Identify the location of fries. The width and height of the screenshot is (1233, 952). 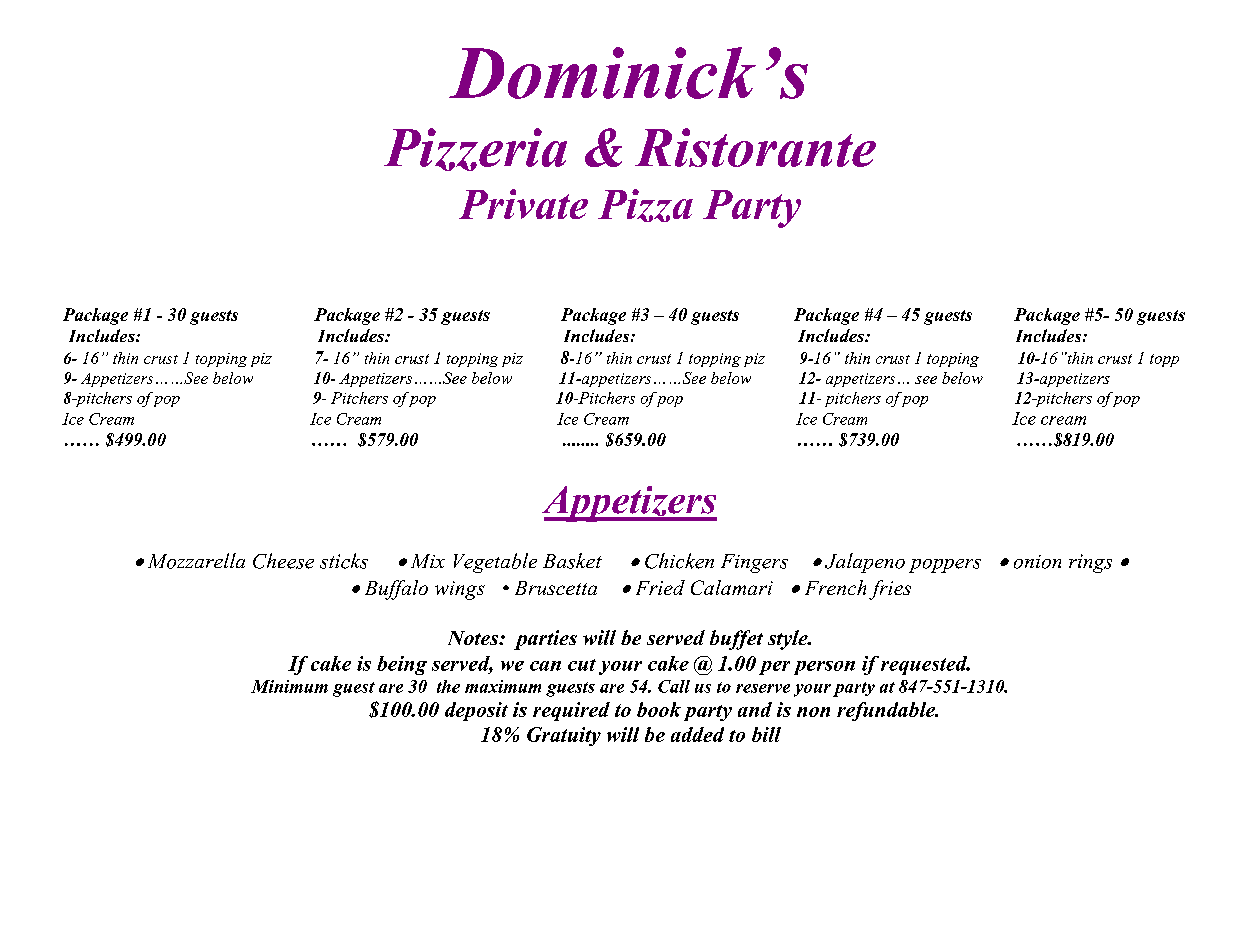
(890, 590).
